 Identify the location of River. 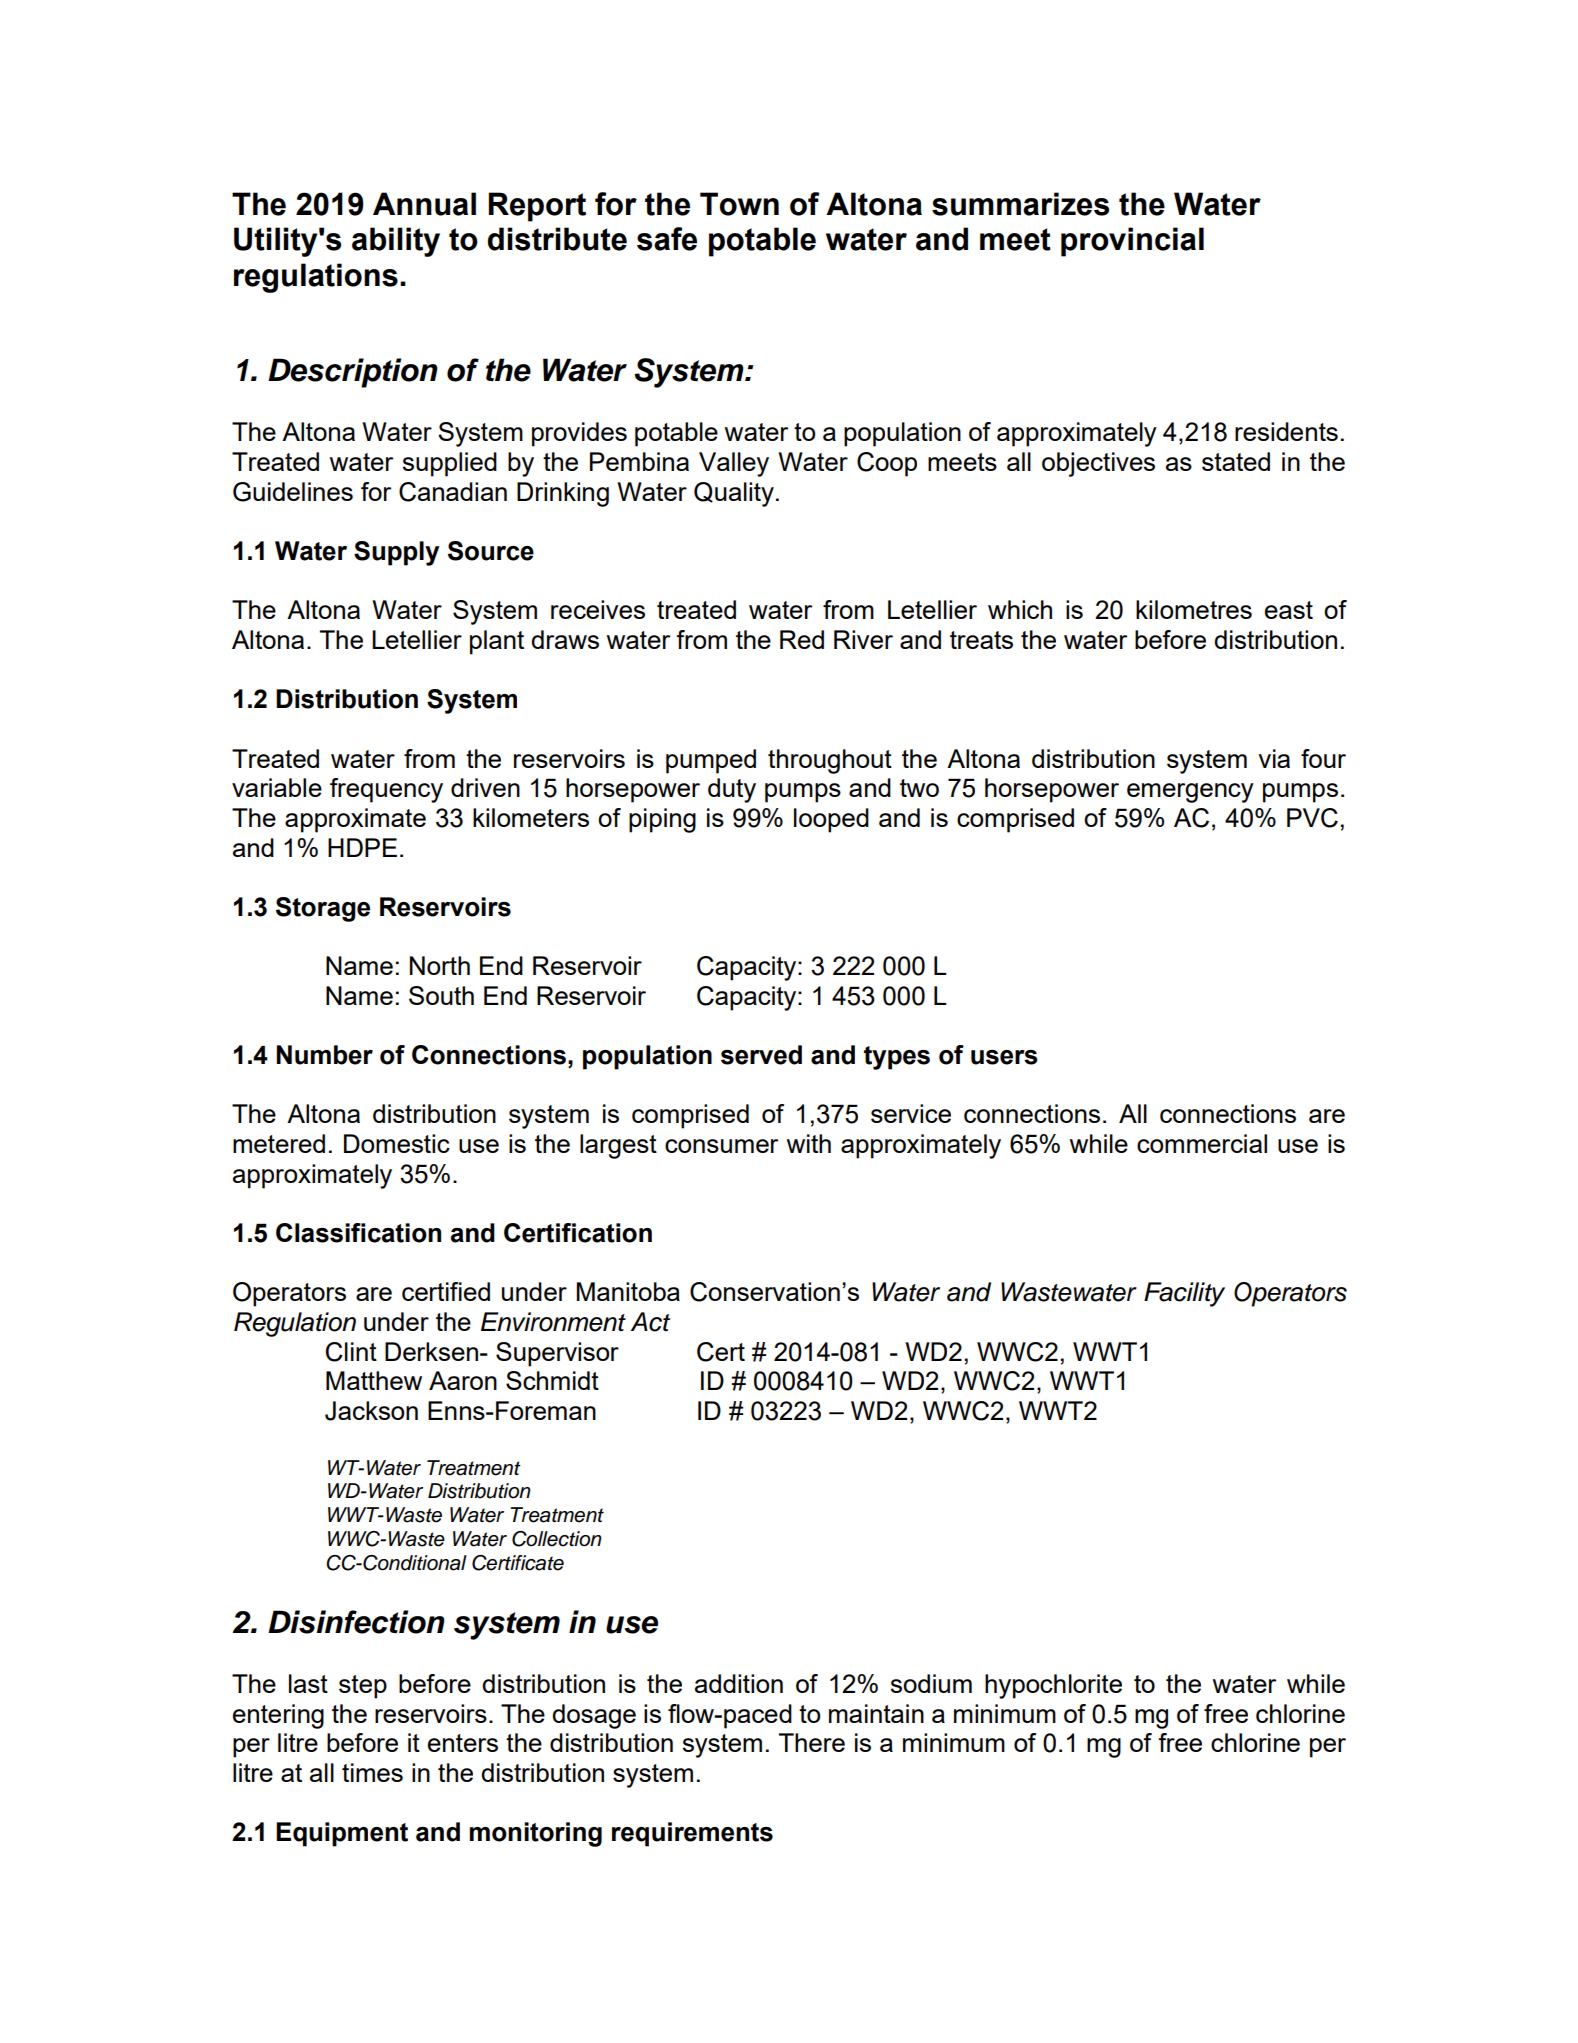
(863, 639).
